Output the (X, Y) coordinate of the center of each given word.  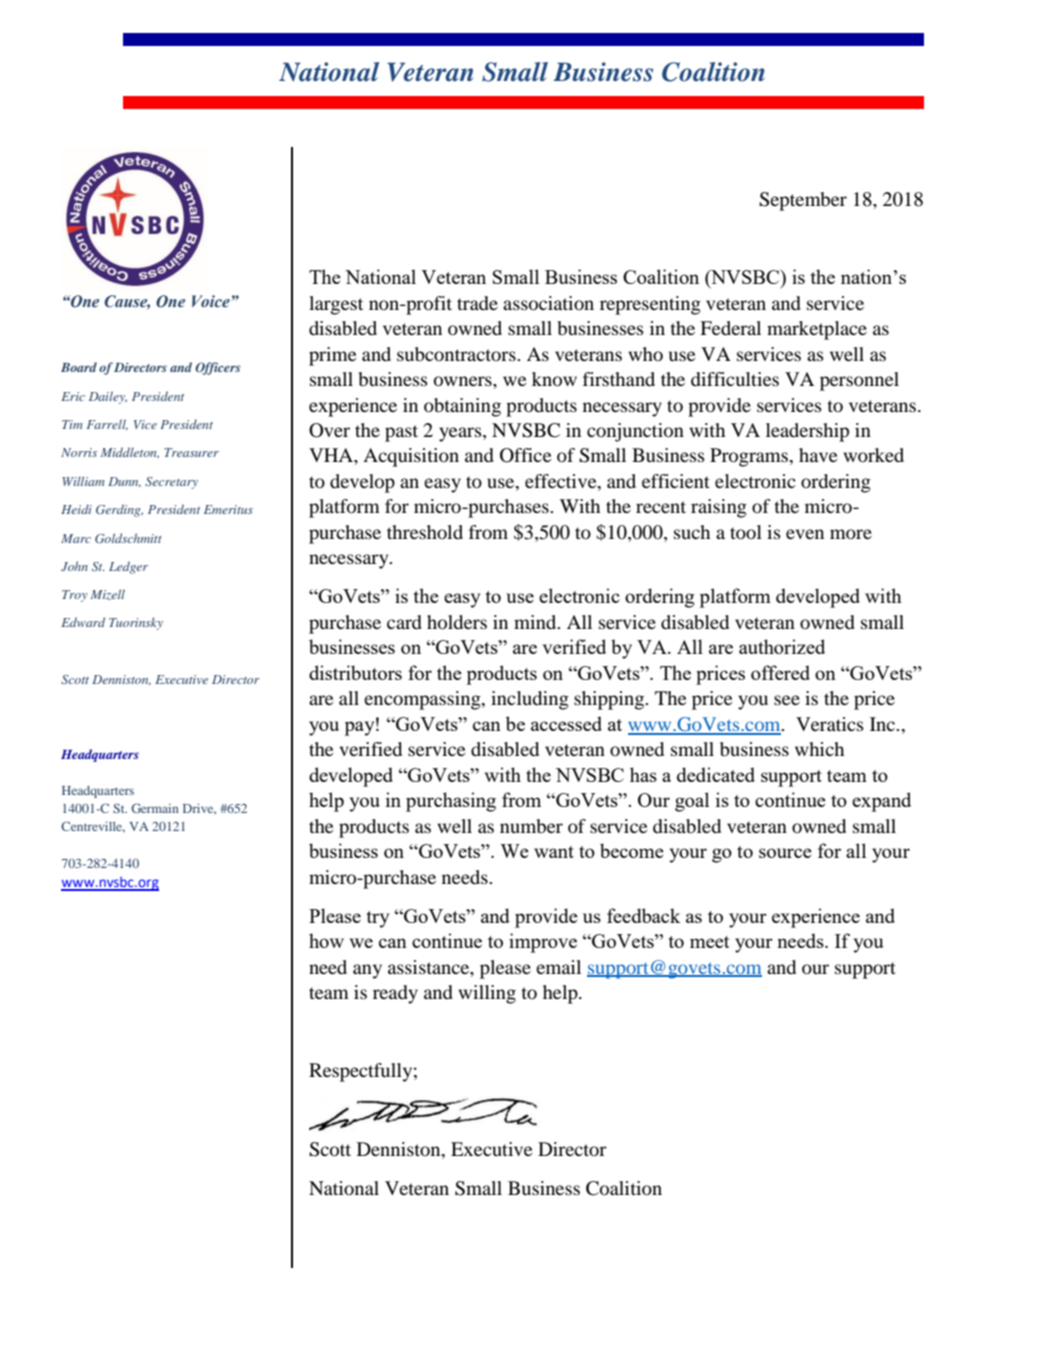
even (805, 534)
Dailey (108, 398)
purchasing (451, 802)
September (803, 201)
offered (780, 672)
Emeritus (228, 509)
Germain (155, 808)
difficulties (735, 379)
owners (464, 381)
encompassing (423, 700)
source (785, 853)
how (326, 940)
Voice (211, 301)
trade (477, 303)
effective (562, 482)
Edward (83, 622)
